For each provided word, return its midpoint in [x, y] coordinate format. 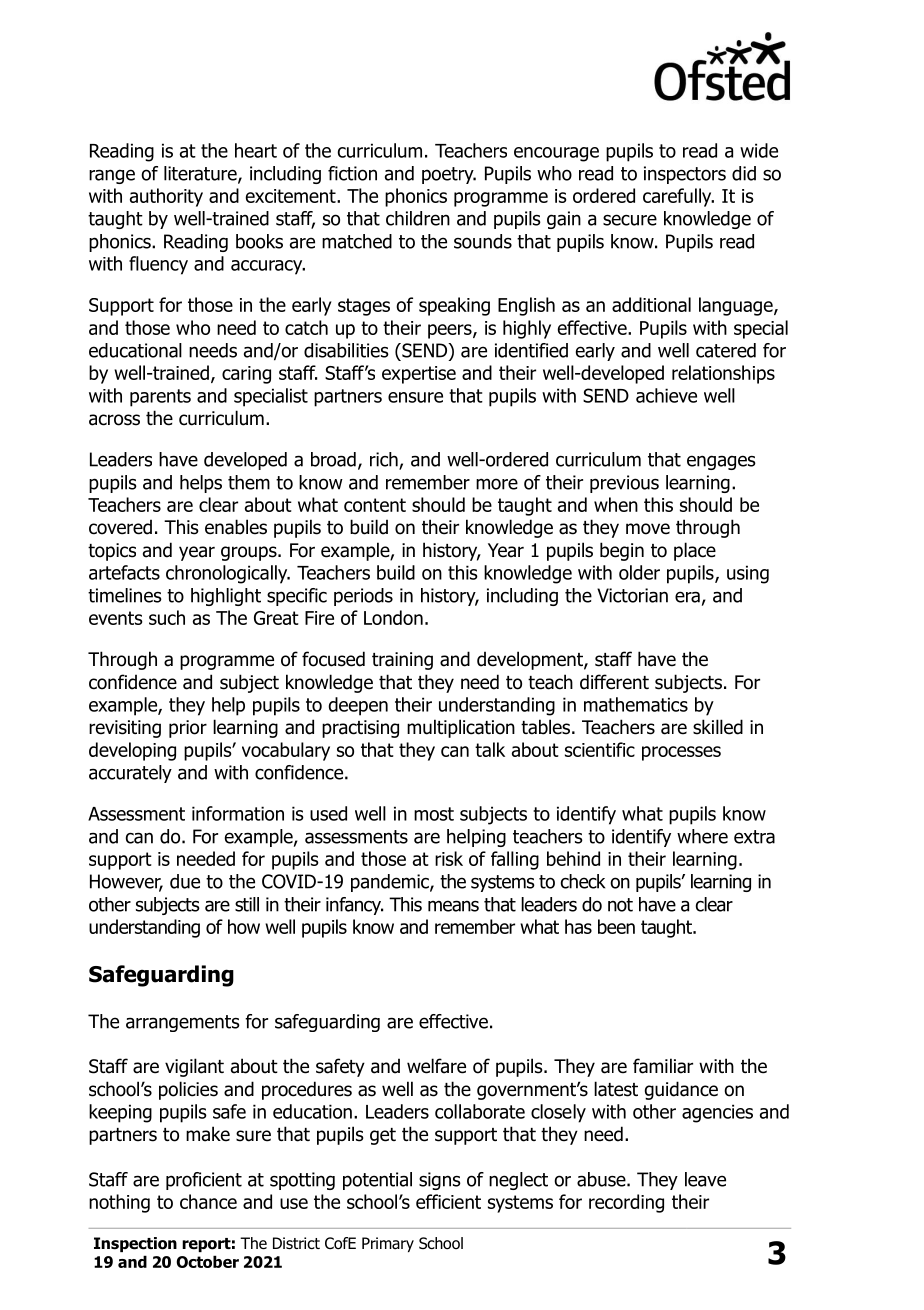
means [453, 906]
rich [385, 460]
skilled [718, 727]
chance [208, 1201]
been [616, 926]
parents [160, 398]
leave [705, 1179]
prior [188, 729]
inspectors [685, 175]
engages [721, 462]
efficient [448, 1201]
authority [166, 197]
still [247, 904]
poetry [449, 175]
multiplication [461, 728]
